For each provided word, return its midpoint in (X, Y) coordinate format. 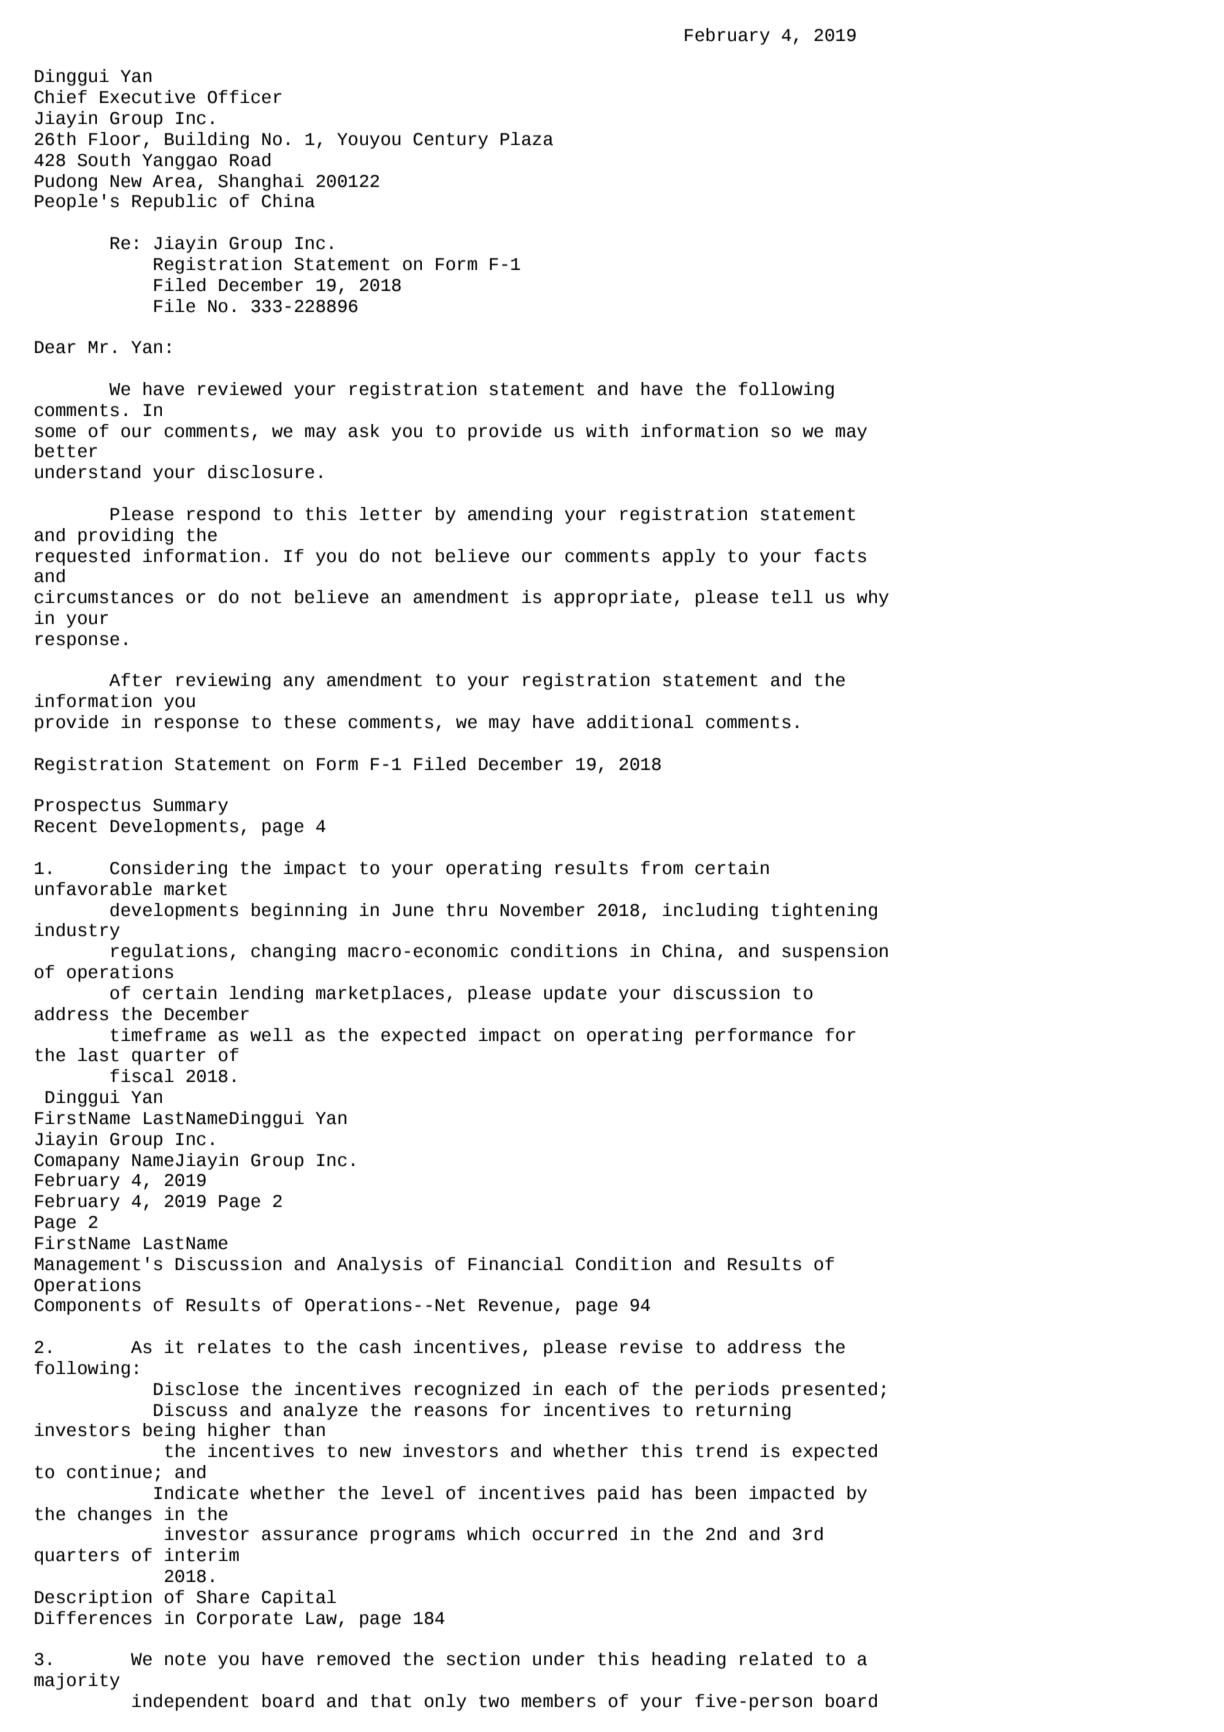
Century (450, 141)
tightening (824, 911)
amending (510, 515)
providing (125, 536)
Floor (115, 139)
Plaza (526, 139)
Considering (168, 869)
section (483, 1659)
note (185, 1659)
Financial (516, 1264)
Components (87, 1307)
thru (467, 910)
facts (840, 556)
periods (732, 1390)
